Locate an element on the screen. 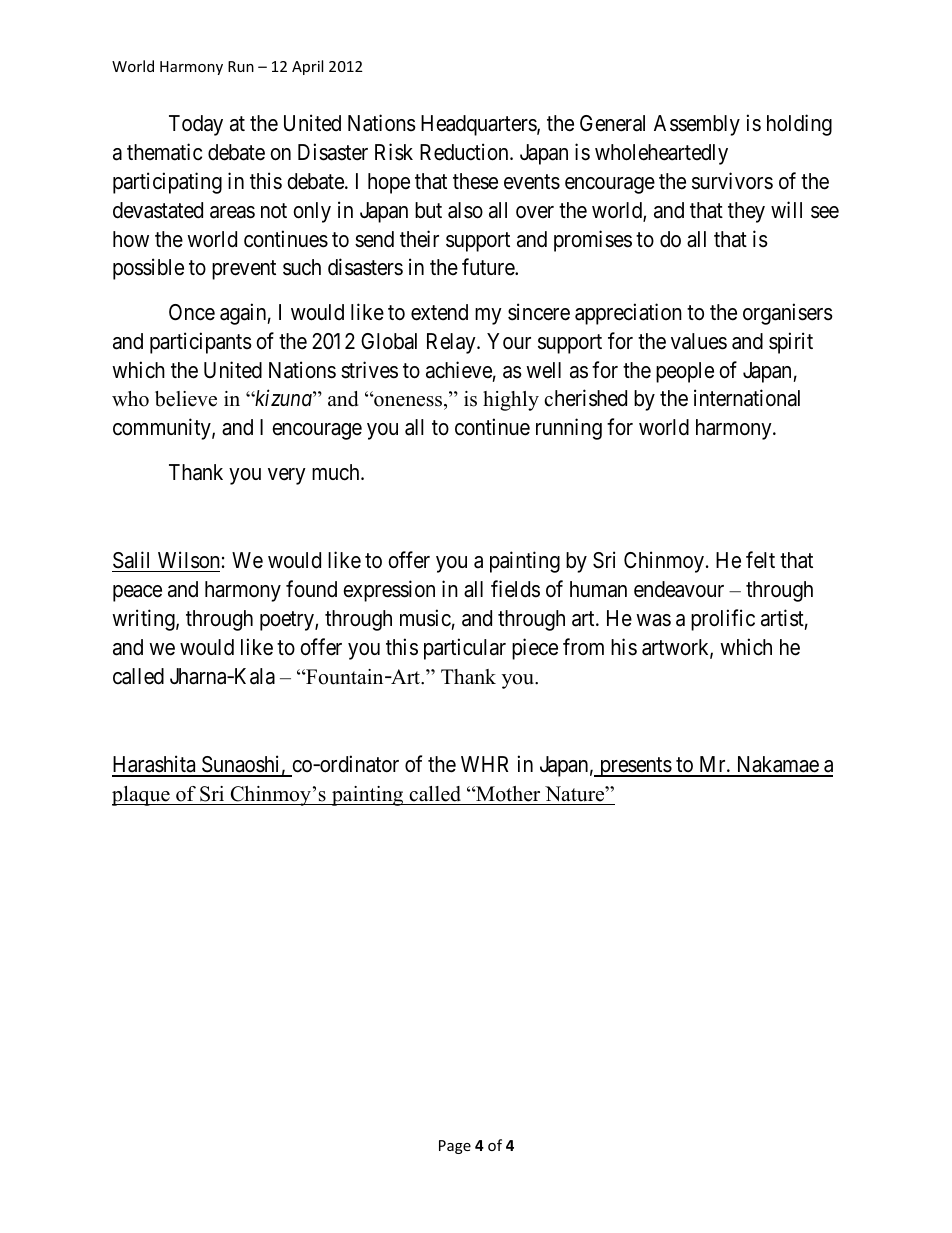  Page is located at coordinates (455, 1147).
